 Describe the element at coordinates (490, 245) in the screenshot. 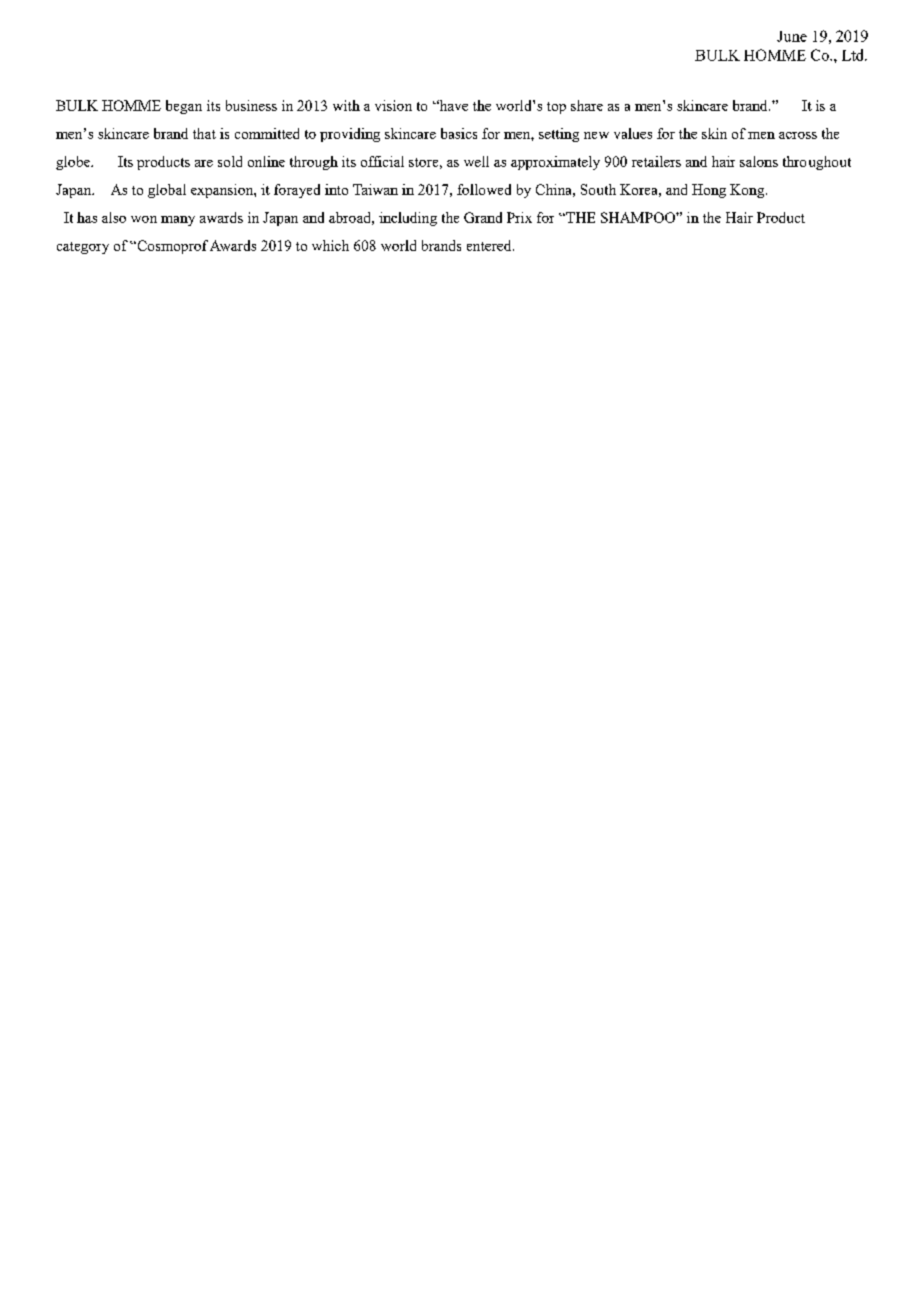

I see `entered` at that location.
